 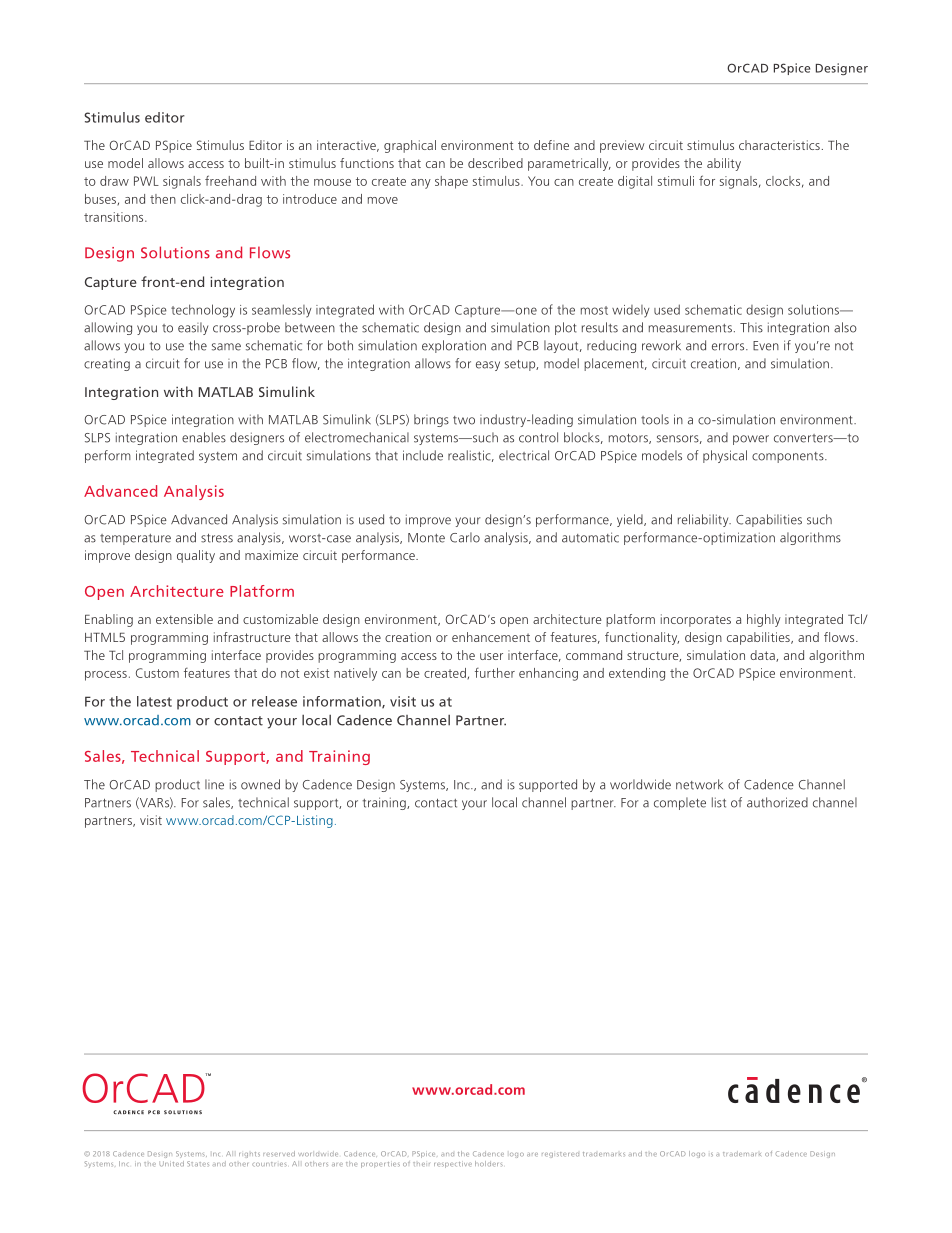 I want to click on user, so click(x=491, y=656).
